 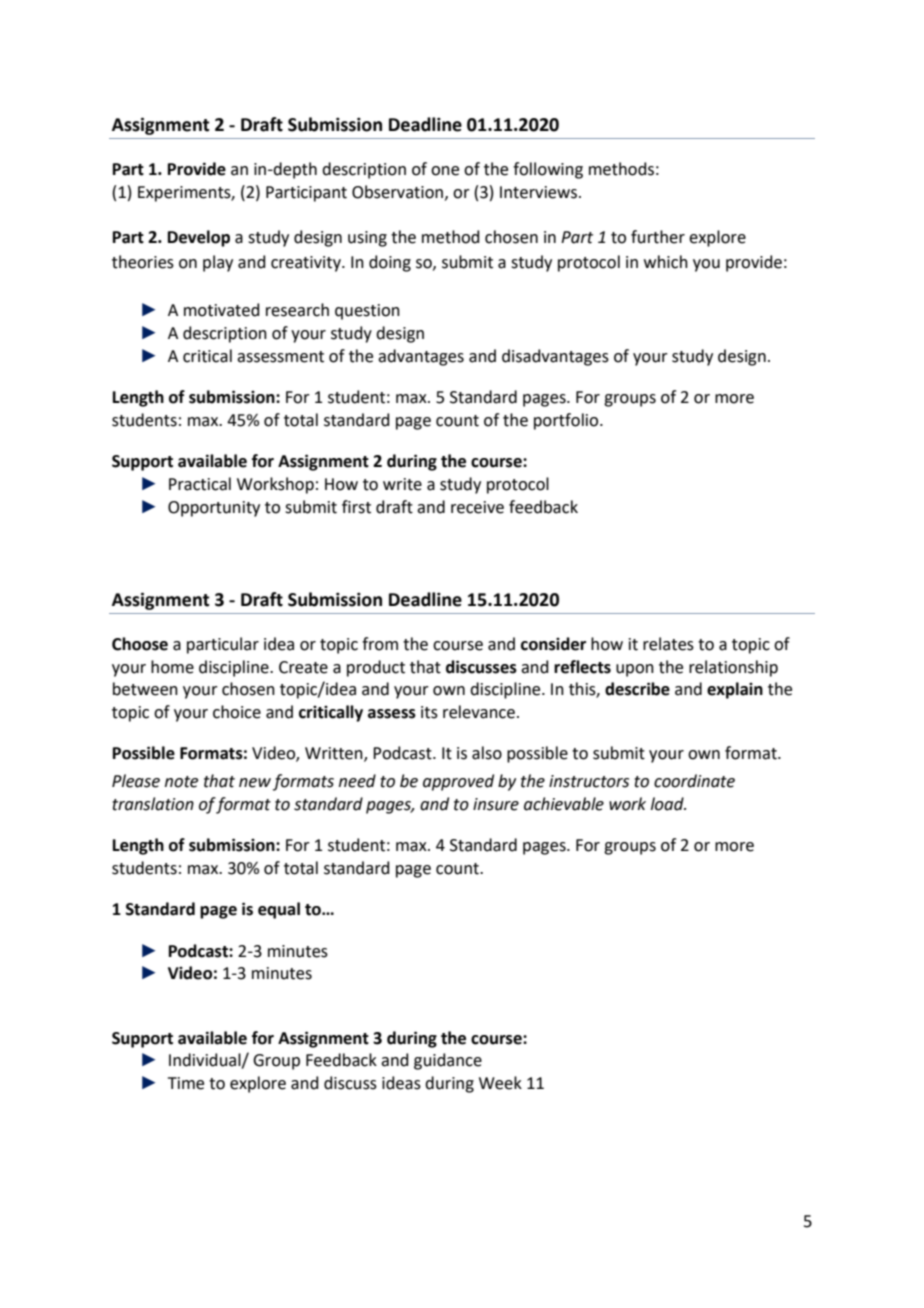 What do you see at coordinates (181, 782) in the page?
I see `note` at bounding box center [181, 782].
